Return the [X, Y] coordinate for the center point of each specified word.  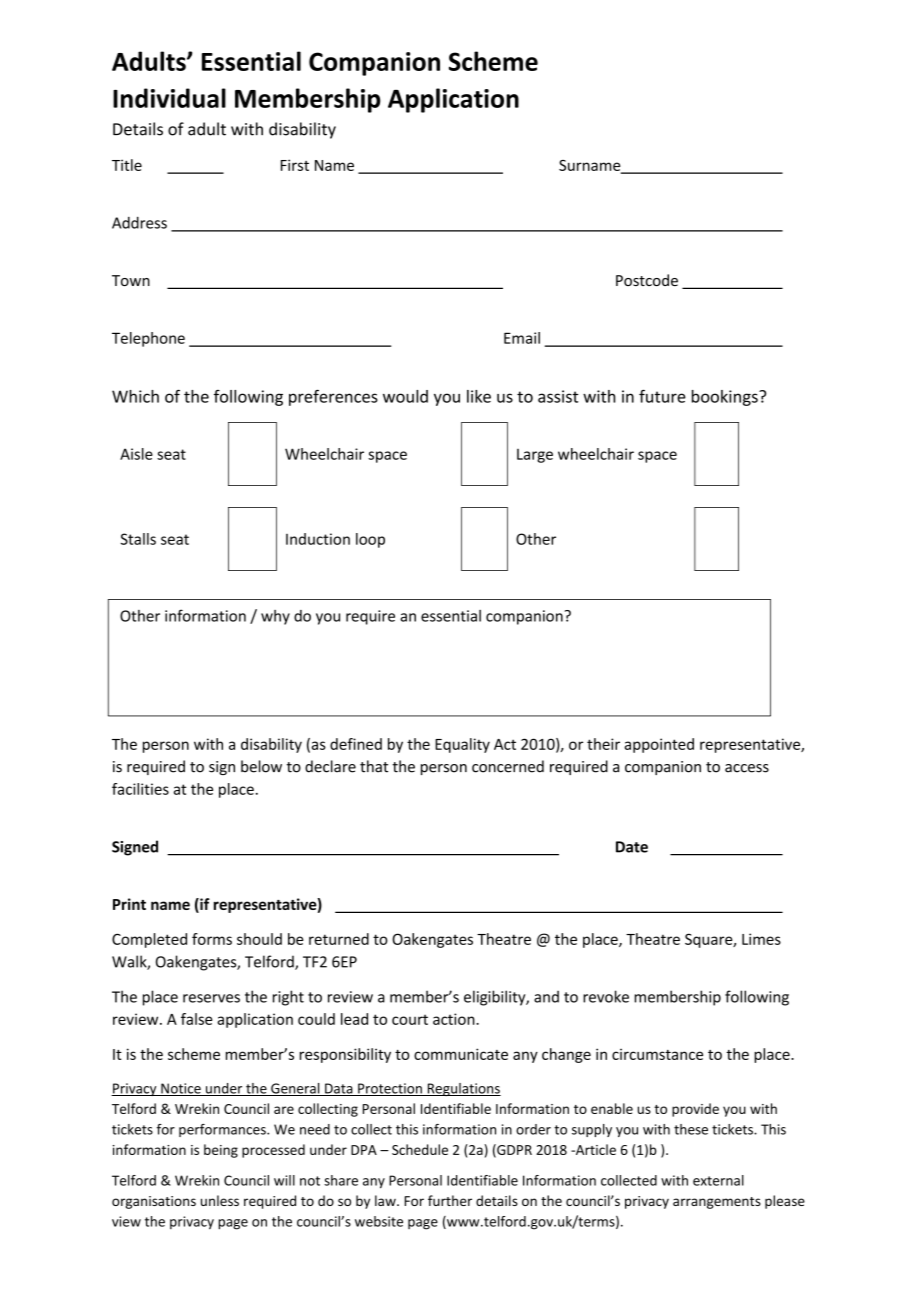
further [450, 1200]
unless [220, 1200]
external [718, 1180]
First [295, 165]
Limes [761, 939]
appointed [659, 745]
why [275, 617]
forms [212, 939]
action [455, 1019]
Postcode [647, 280]
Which [135, 396]
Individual [169, 98]
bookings [726, 398]
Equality [462, 745]
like [479, 396]
